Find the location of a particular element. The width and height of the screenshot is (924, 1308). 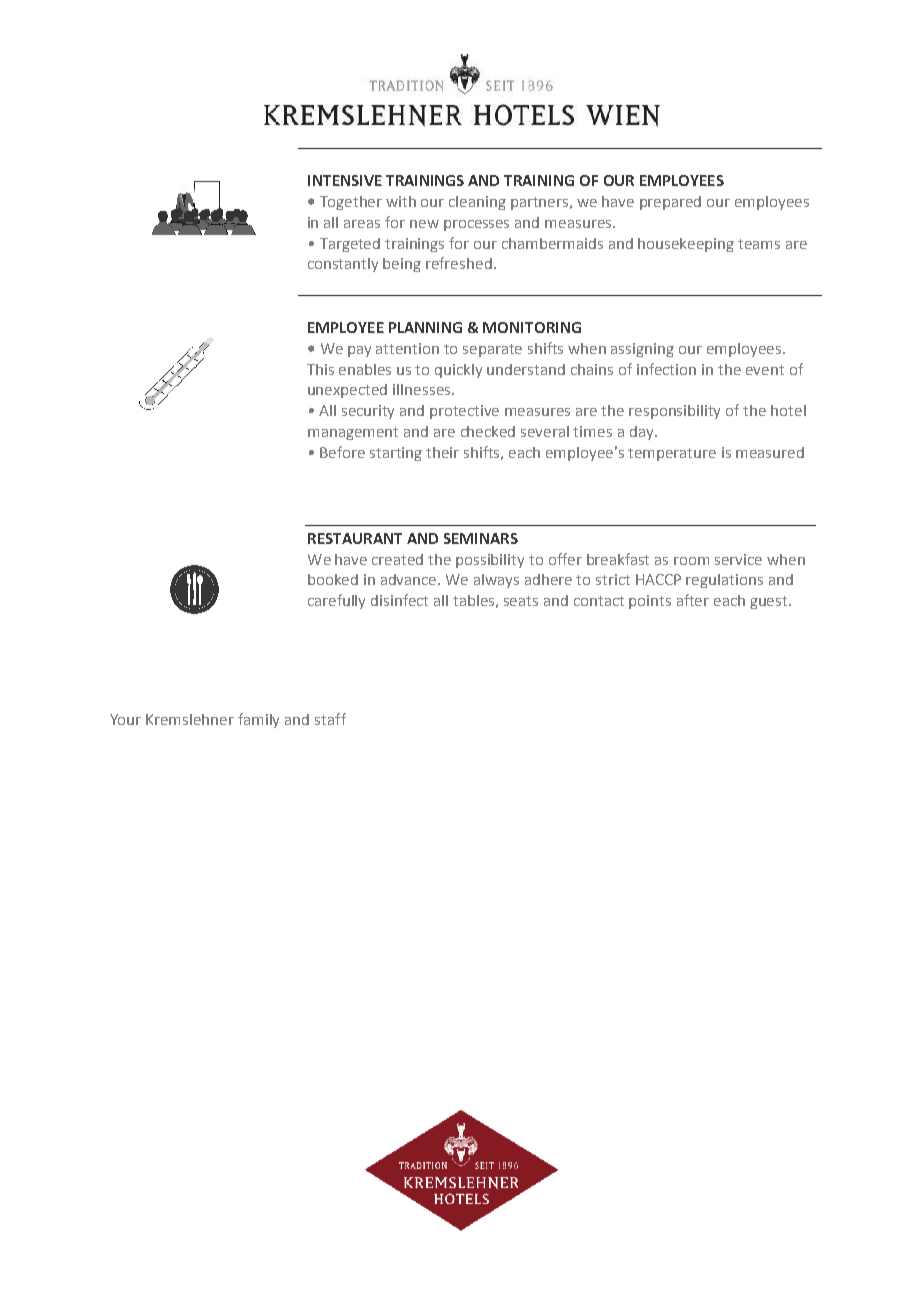

their is located at coordinates (442, 452).
